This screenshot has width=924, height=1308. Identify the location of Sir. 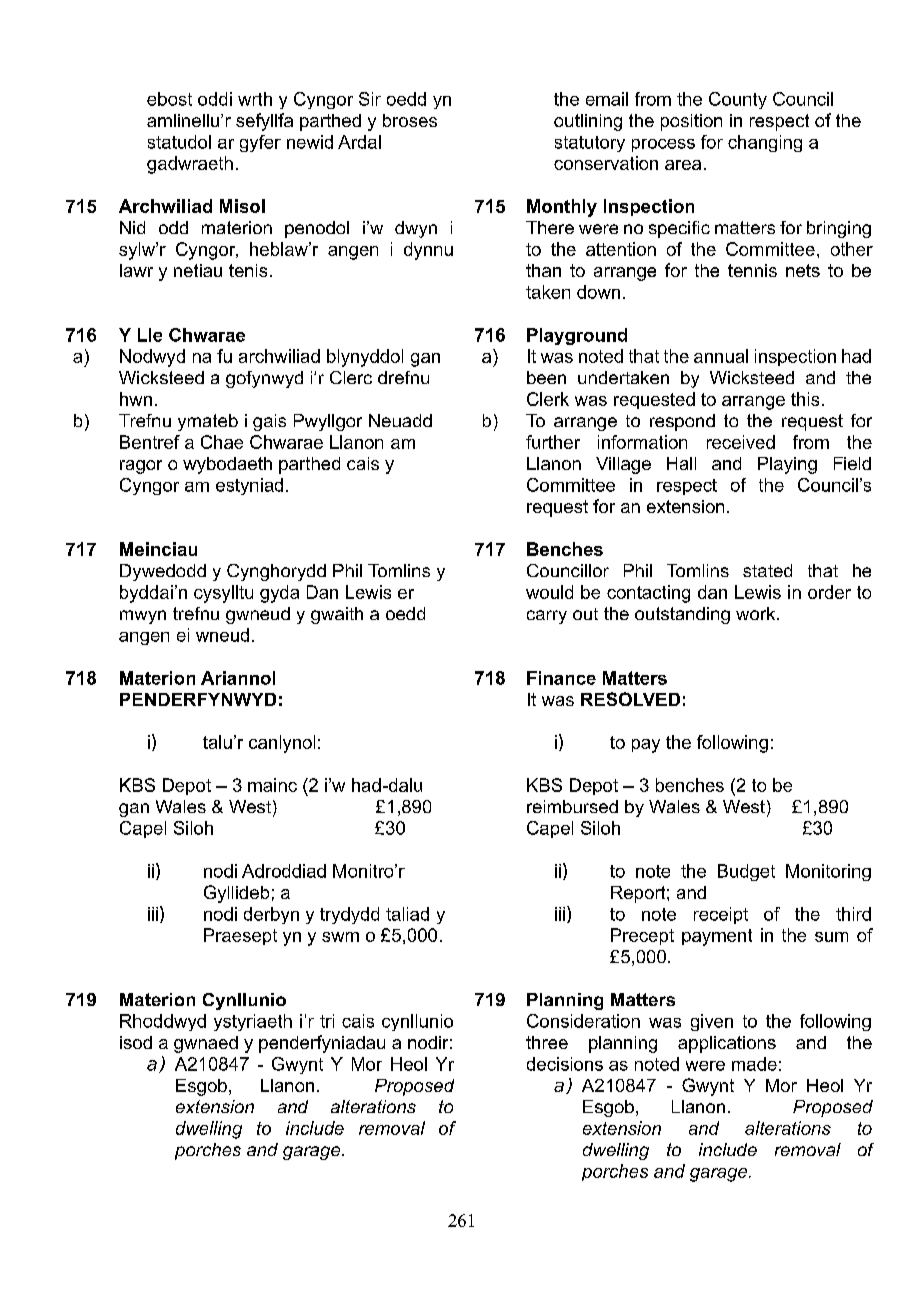
(370, 99).
